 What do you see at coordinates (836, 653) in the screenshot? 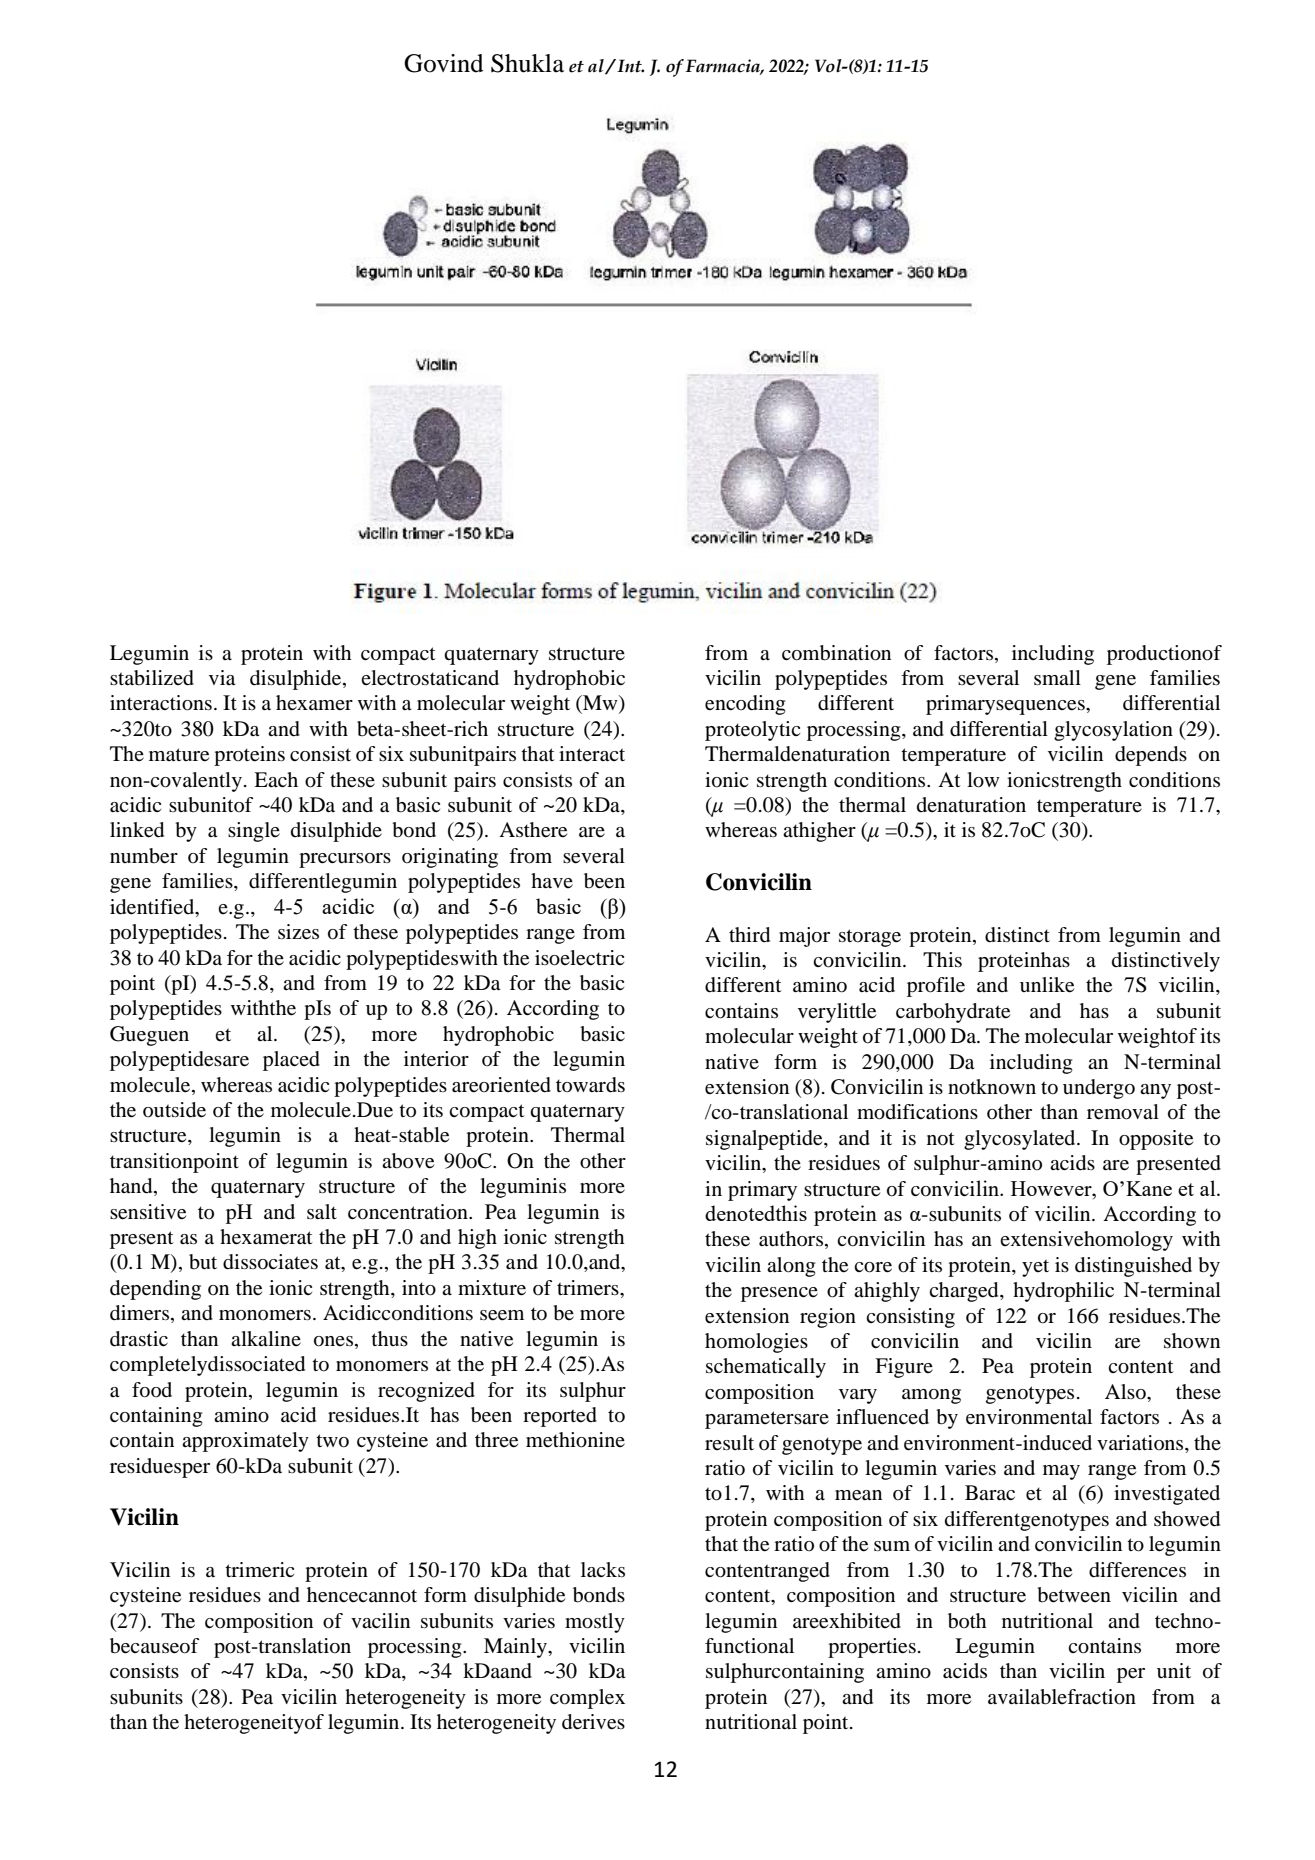
I see `combination` at bounding box center [836, 653].
